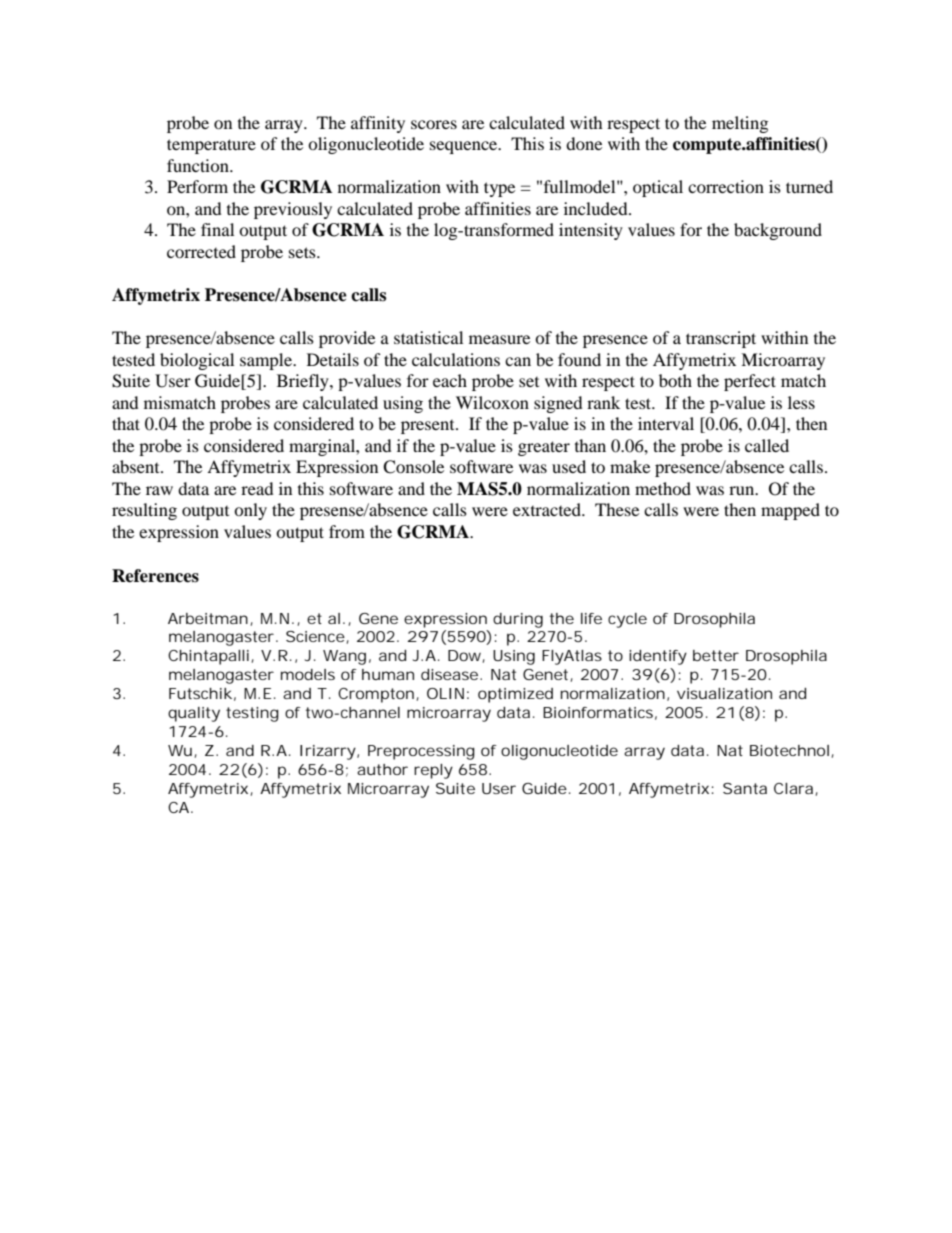 Image resolution: width=952 pixels, height=1233 pixels. What do you see at coordinates (721, 339) in the image?
I see `transcript` at bounding box center [721, 339].
